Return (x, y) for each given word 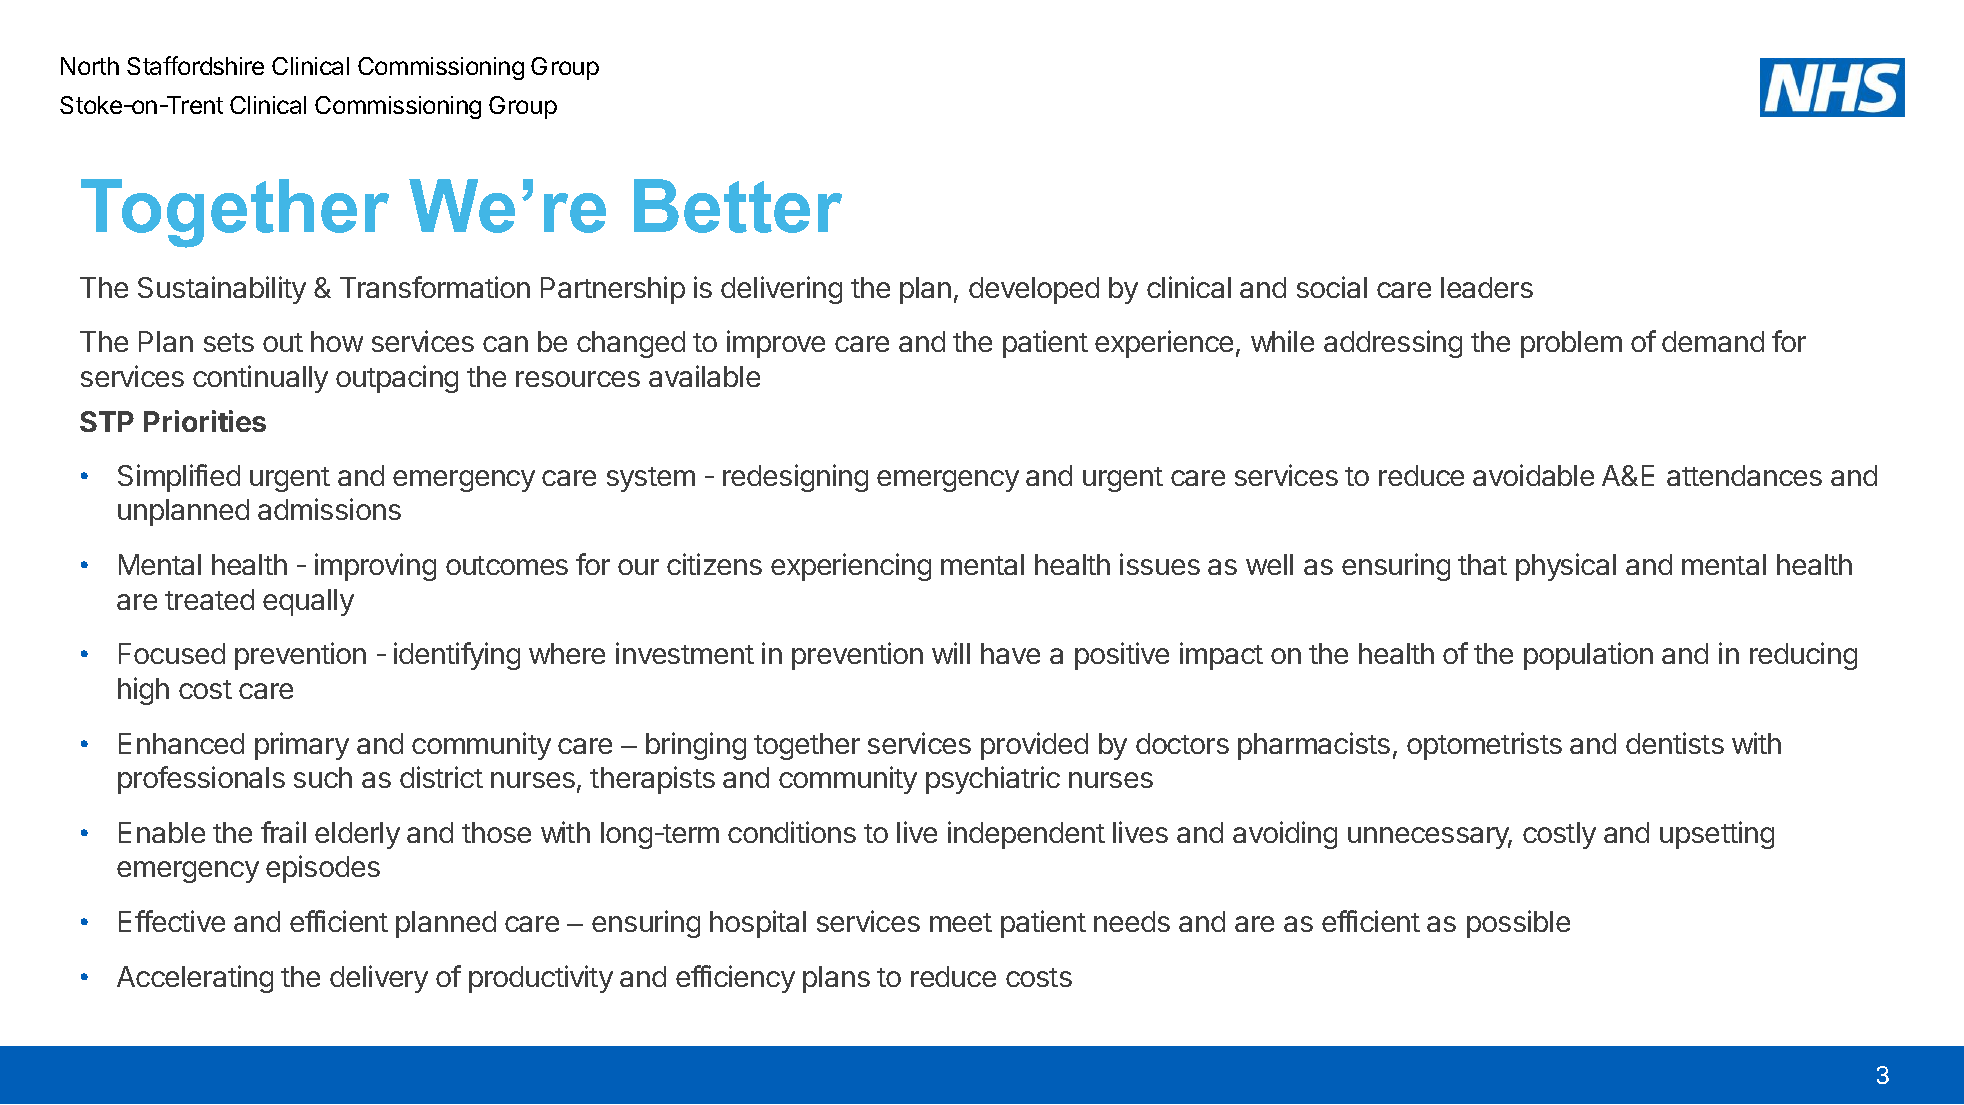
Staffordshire (195, 65)
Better (738, 206)
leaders (1487, 287)
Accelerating (195, 979)
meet (961, 922)
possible (1518, 924)
